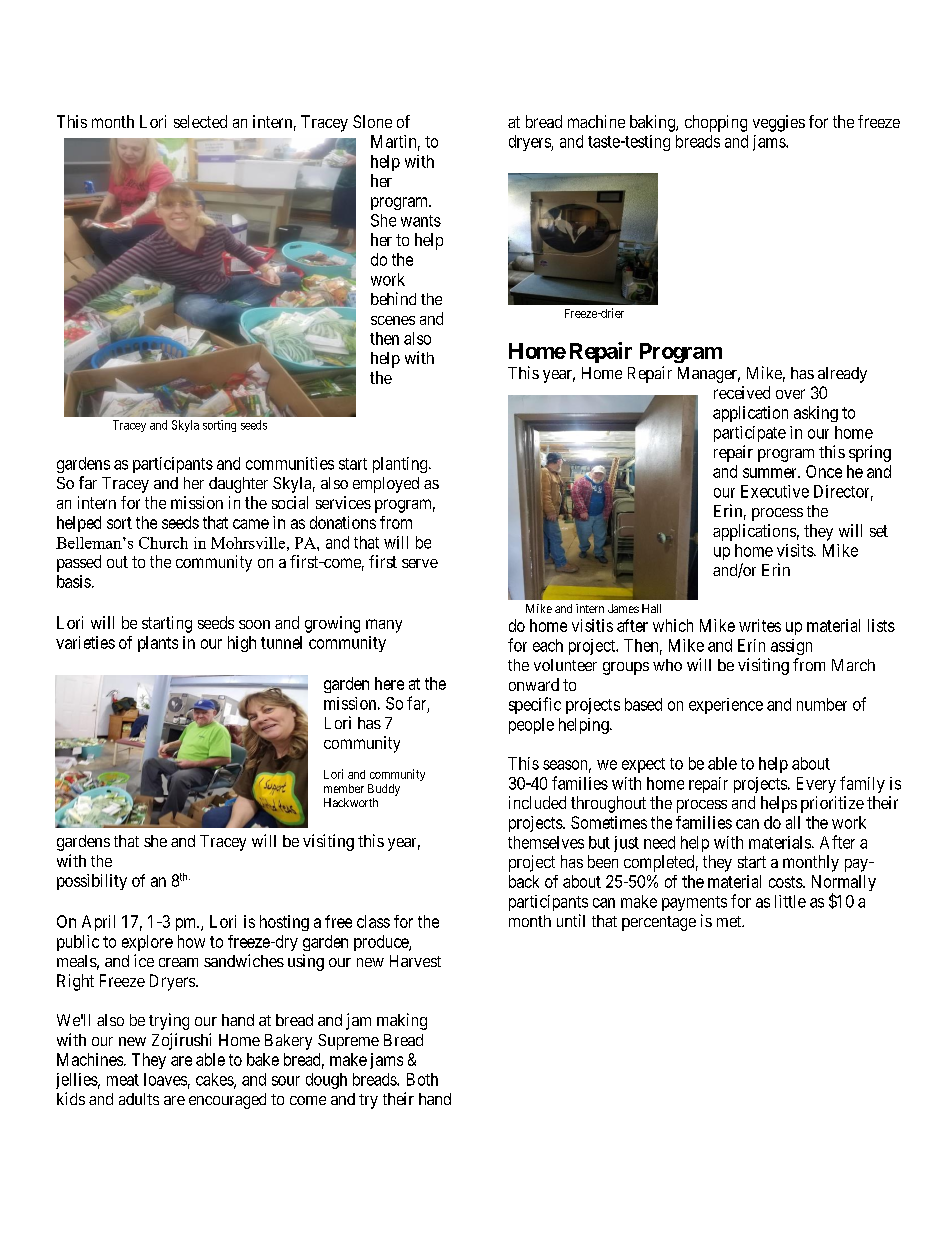 The height and width of the image is (1233, 952). I want to click on veggies, so click(779, 123).
